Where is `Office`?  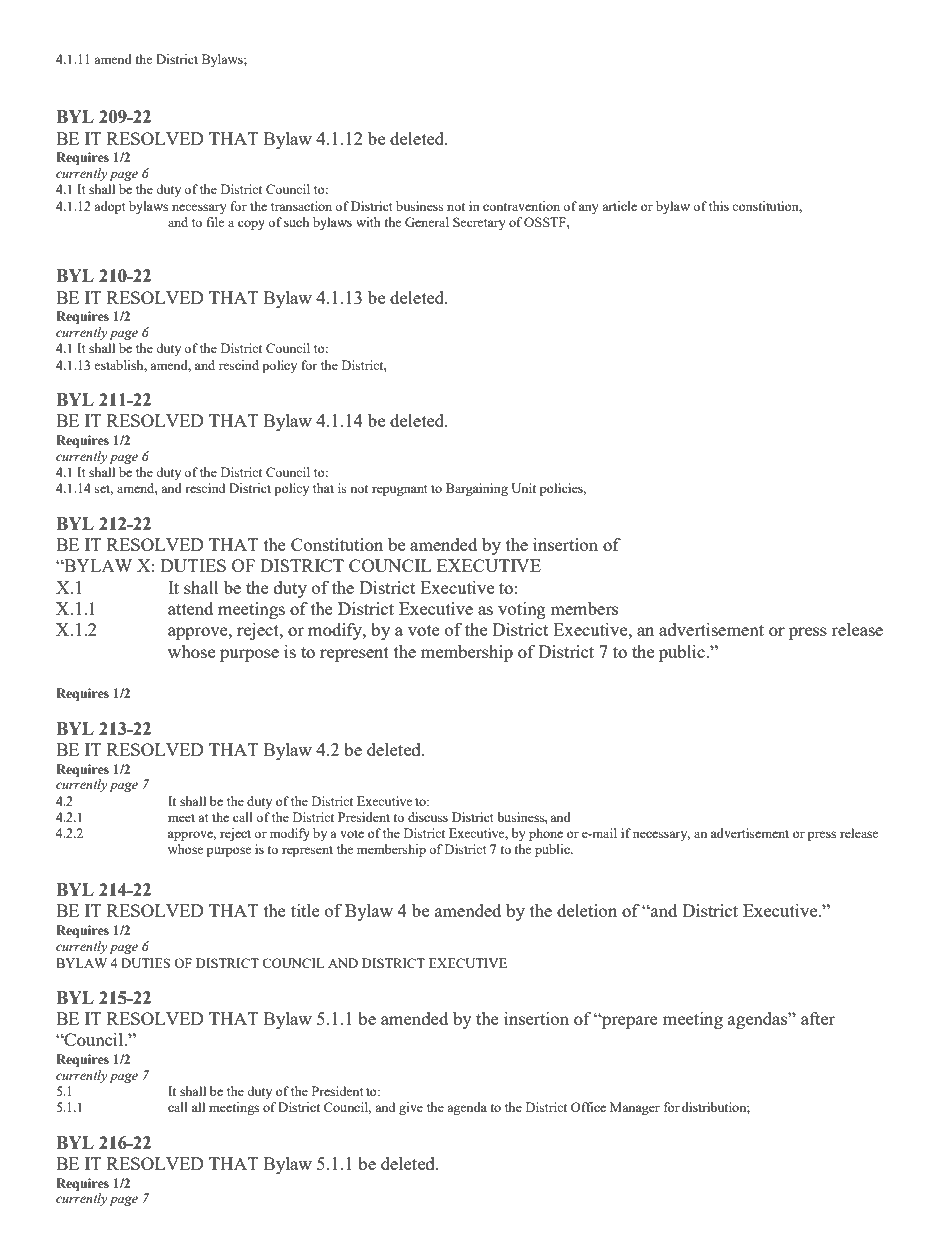 Office is located at coordinates (588, 1107).
